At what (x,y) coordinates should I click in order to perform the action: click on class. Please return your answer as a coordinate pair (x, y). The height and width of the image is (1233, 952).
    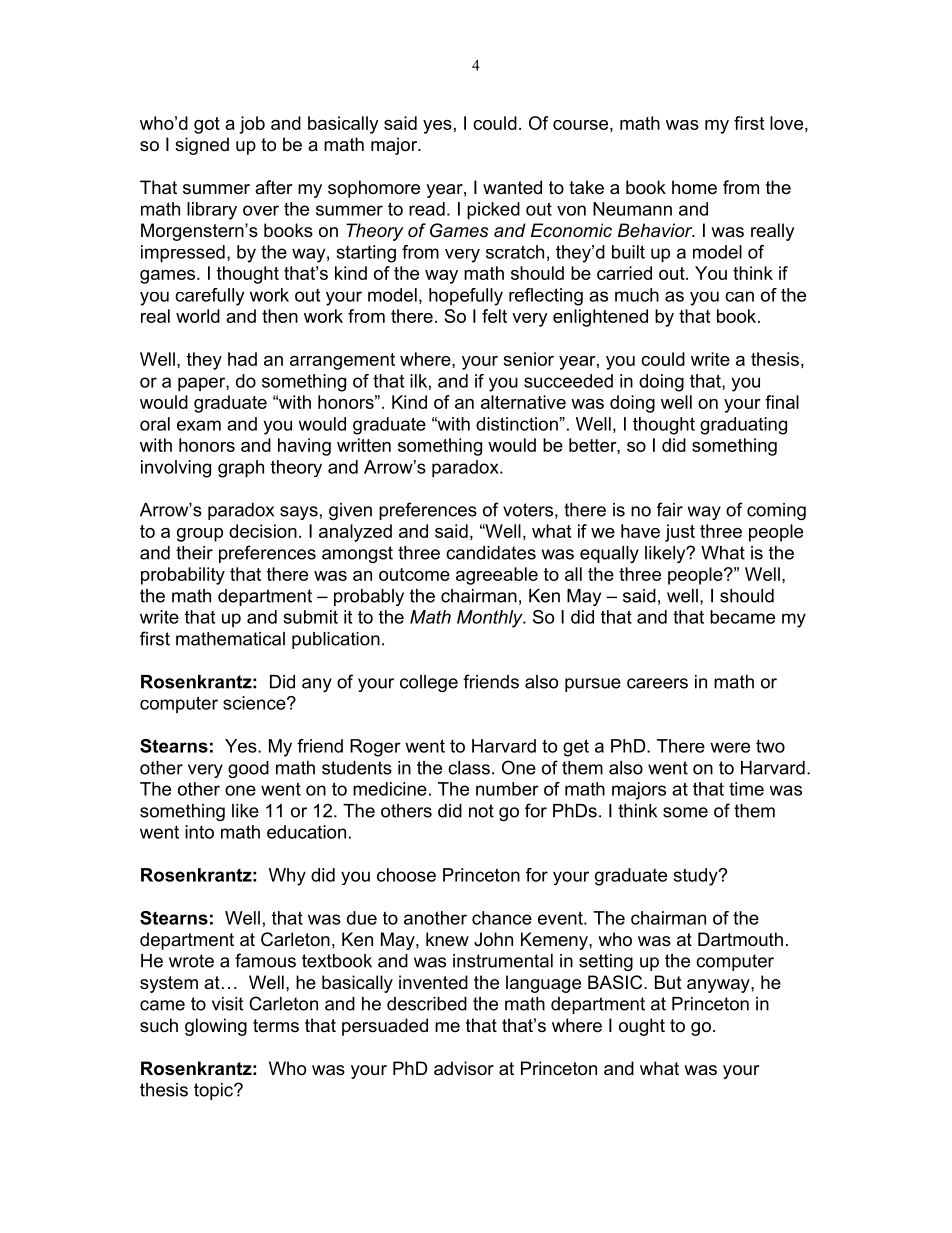
    Looking at the image, I should click on (469, 768).
